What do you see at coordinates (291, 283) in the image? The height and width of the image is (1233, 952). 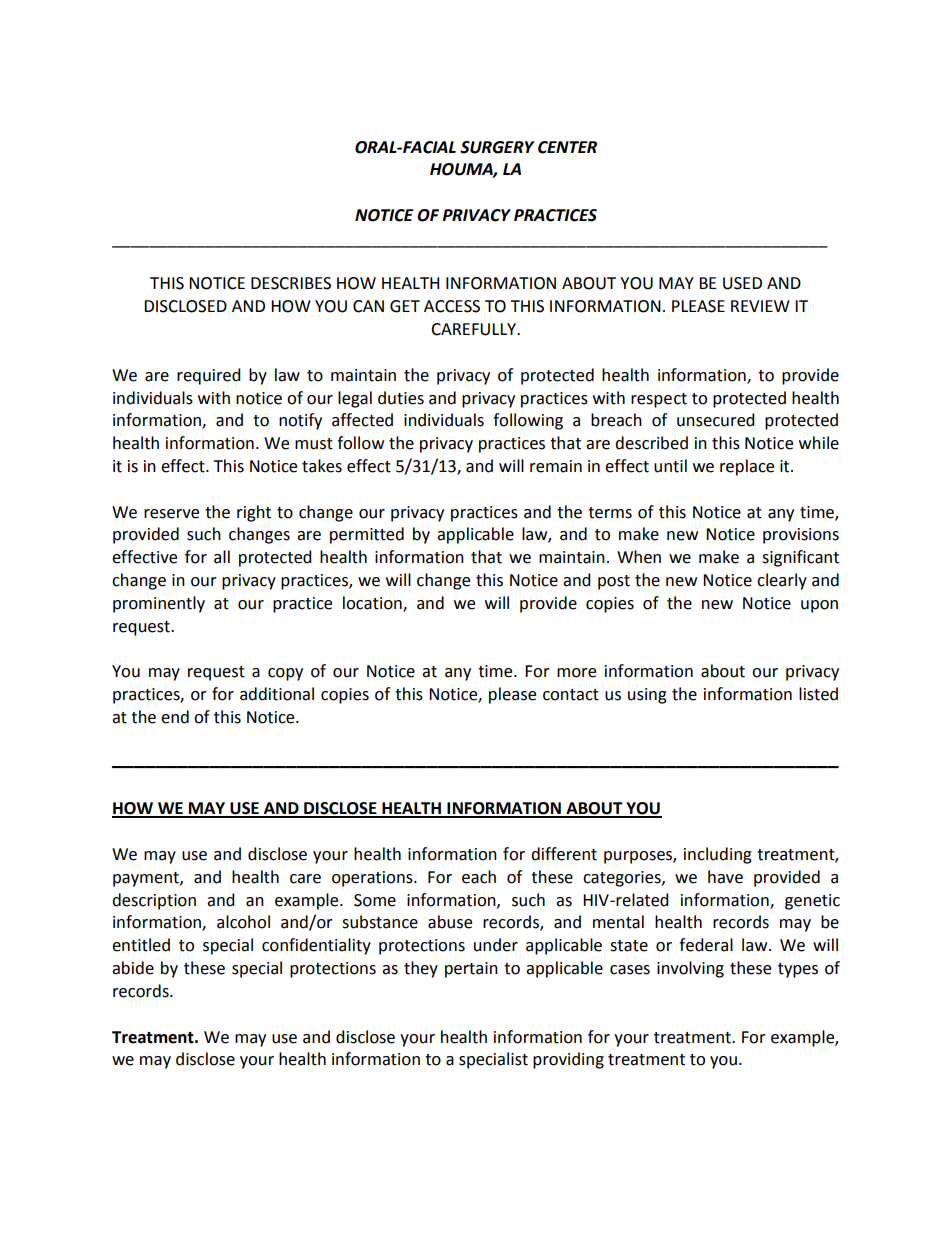 I see `DESCRIBES` at bounding box center [291, 283].
